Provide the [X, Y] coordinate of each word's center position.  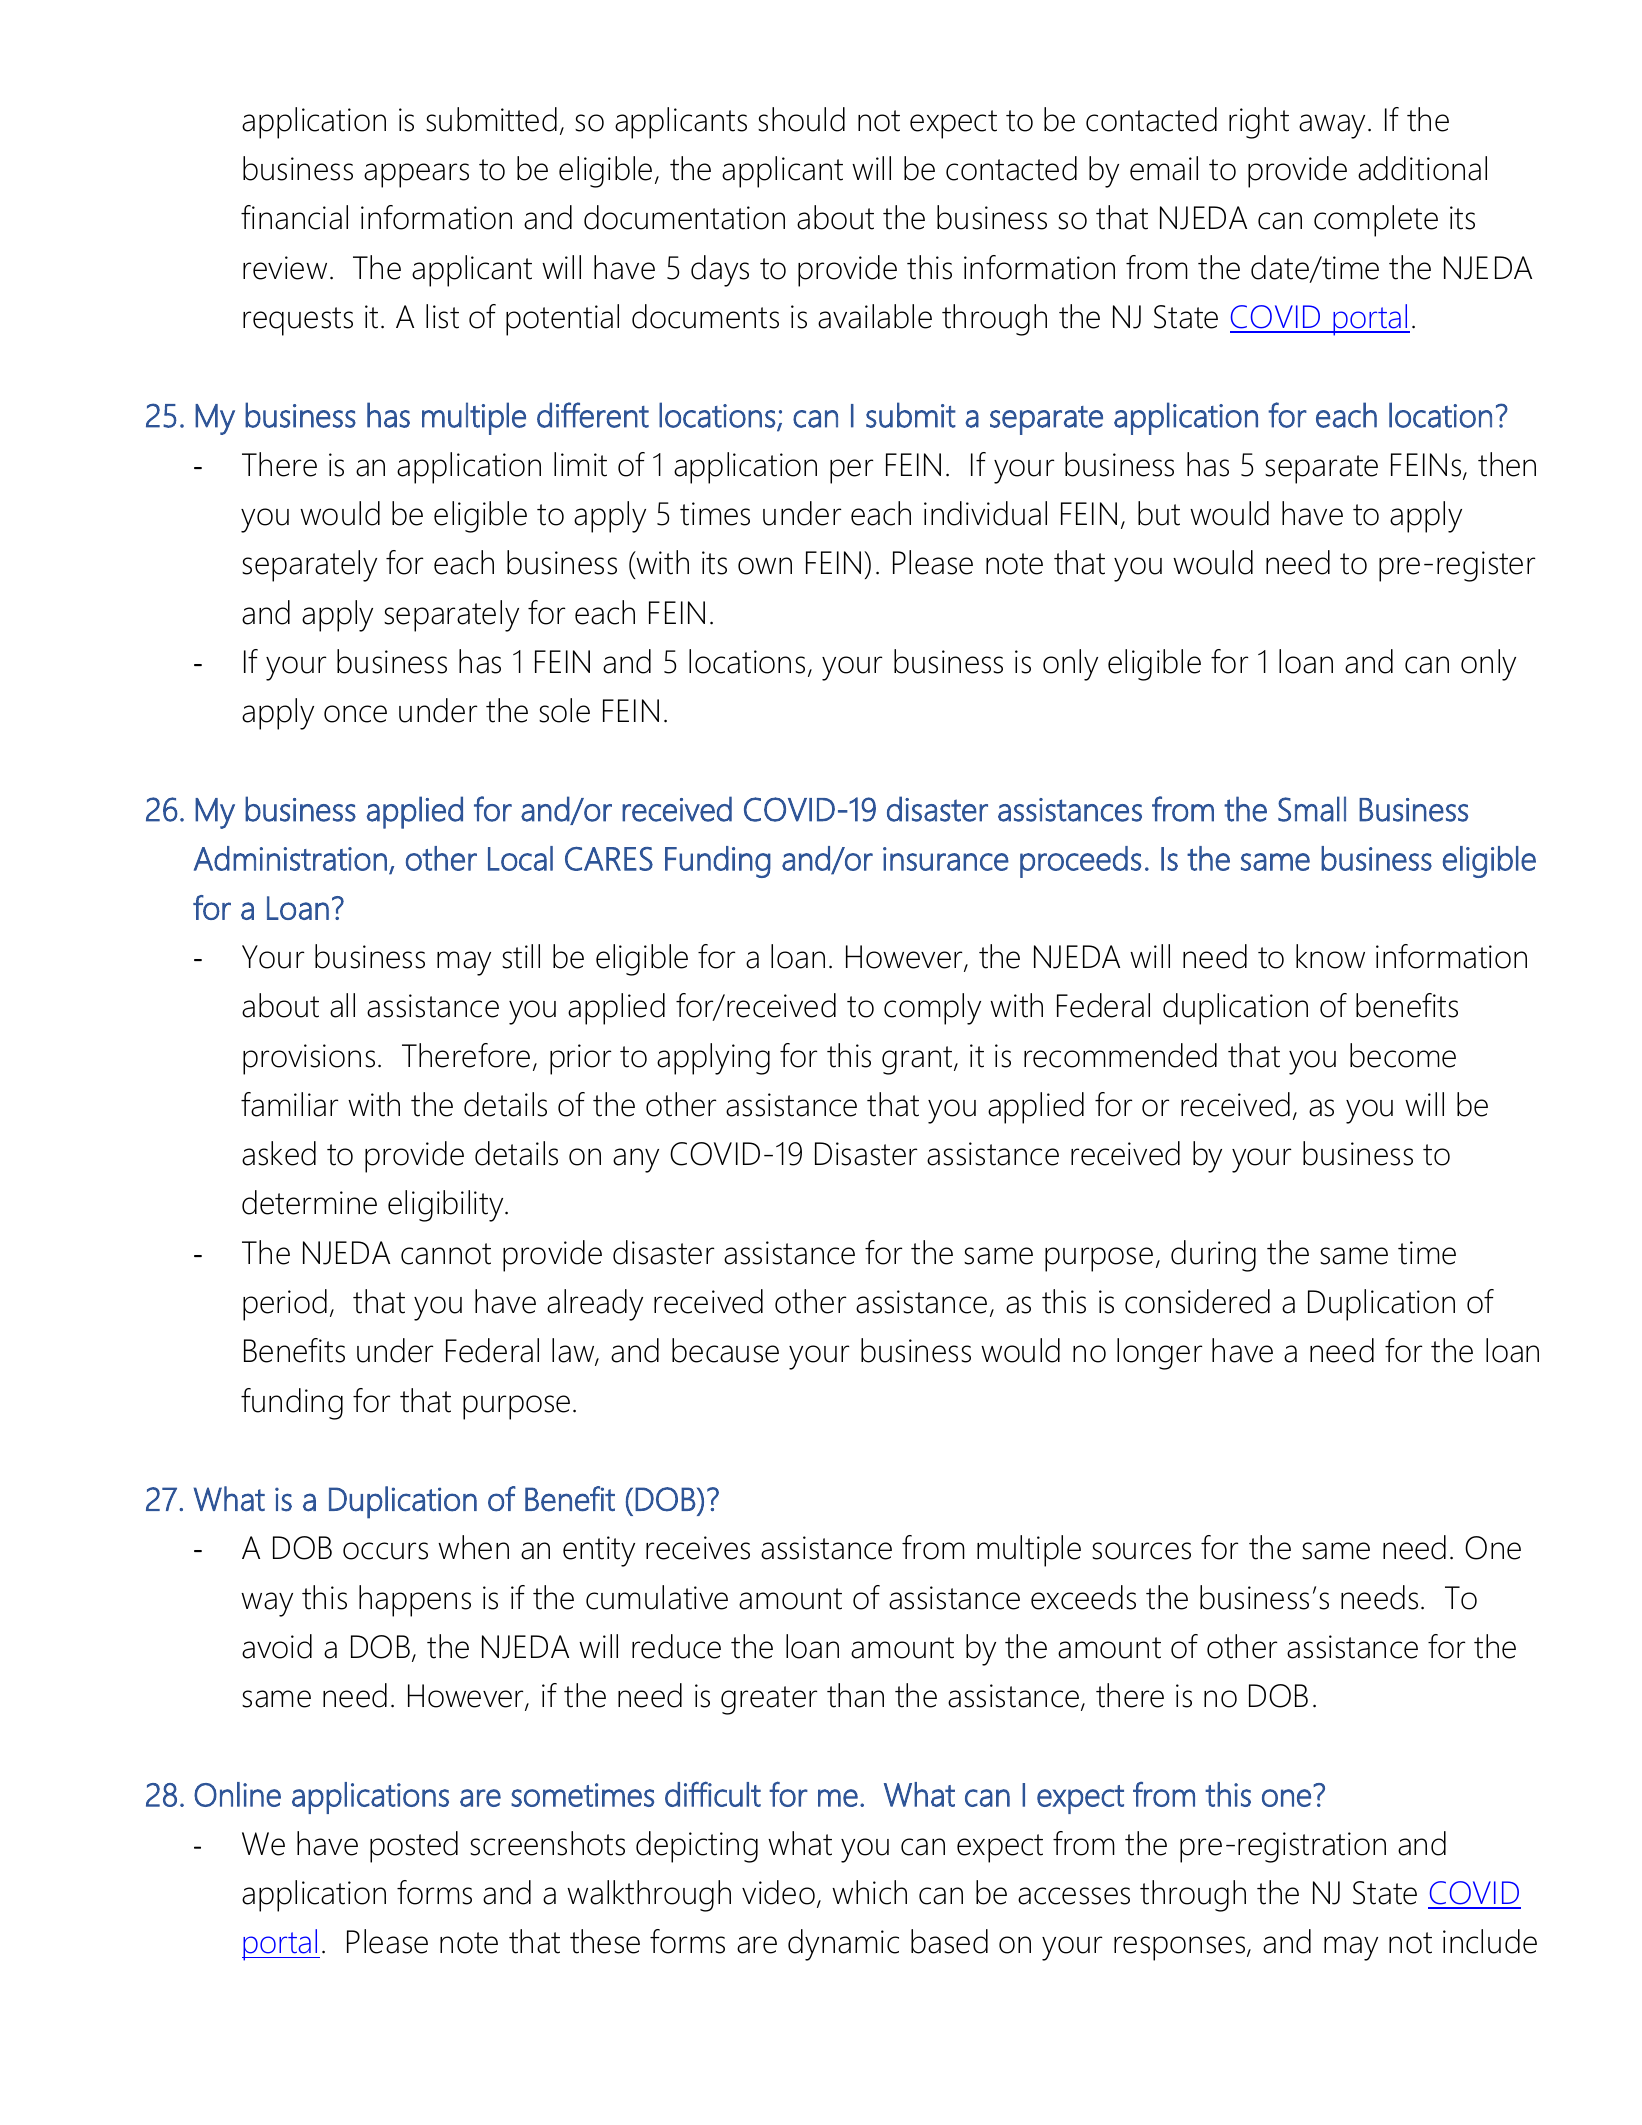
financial [294, 217]
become [1403, 1055]
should [801, 119]
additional [1422, 168]
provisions [309, 1059]
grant [918, 1060]
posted [414, 1847]
